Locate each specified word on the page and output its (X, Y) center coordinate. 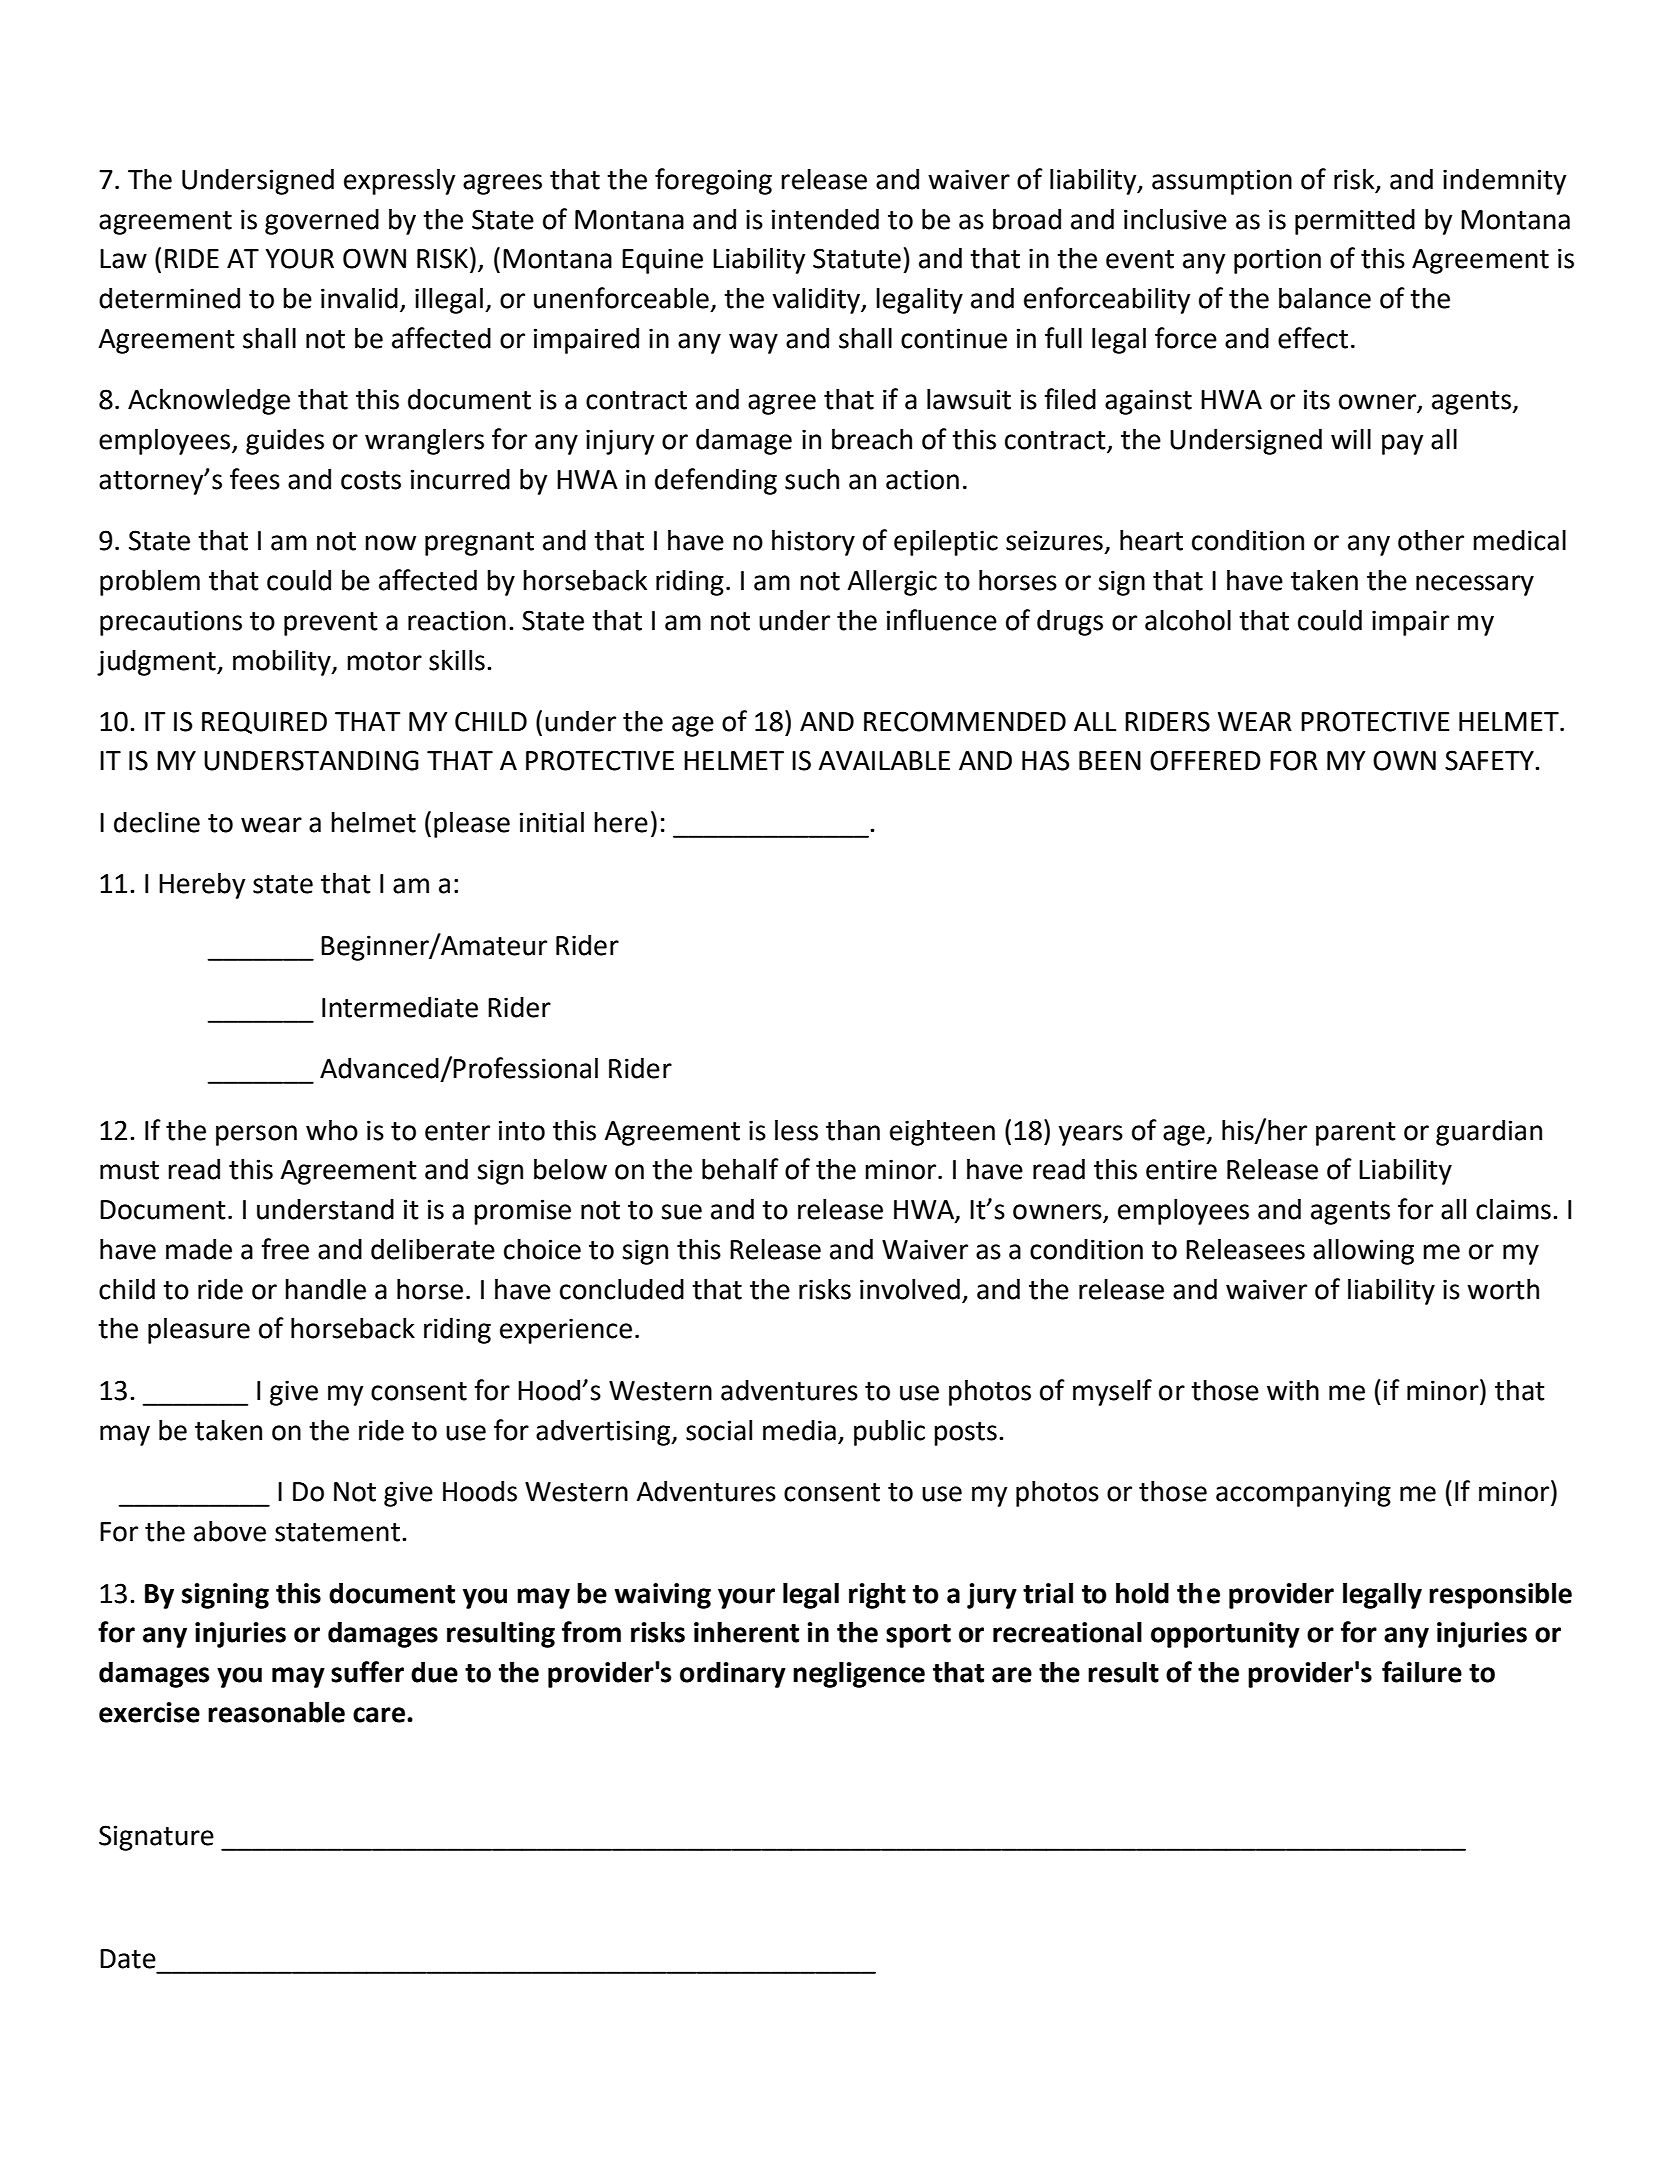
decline (157, 822)
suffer (367, 1672)
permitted (1355, 221)
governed (322, 221)
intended (825, 219)
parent (1356, 1134)
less (796, 1130)
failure (1422, 1672)
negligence (859, 1674)
